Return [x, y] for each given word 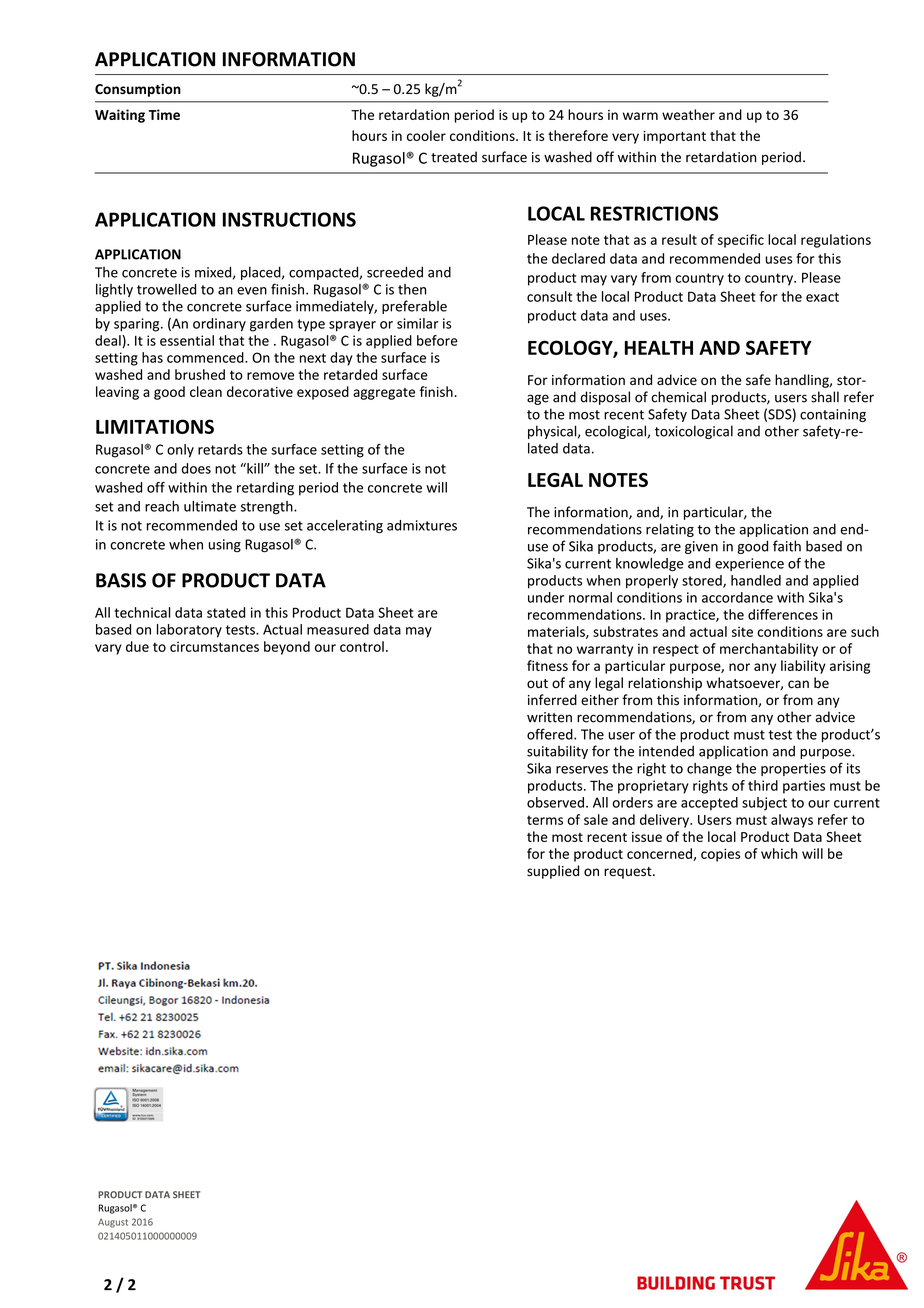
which [779, 853]
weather [688, 114]
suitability [557, 752]
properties [793, 769]
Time [164, 114]
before [437, 340]
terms [545, 820]
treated [454, 157]
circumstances [214, 646]
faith [787, 546]
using [225, 545]
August [113, 1223]
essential [187, 340]
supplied [553, 872]
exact [822, 297]
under [546, 597]
